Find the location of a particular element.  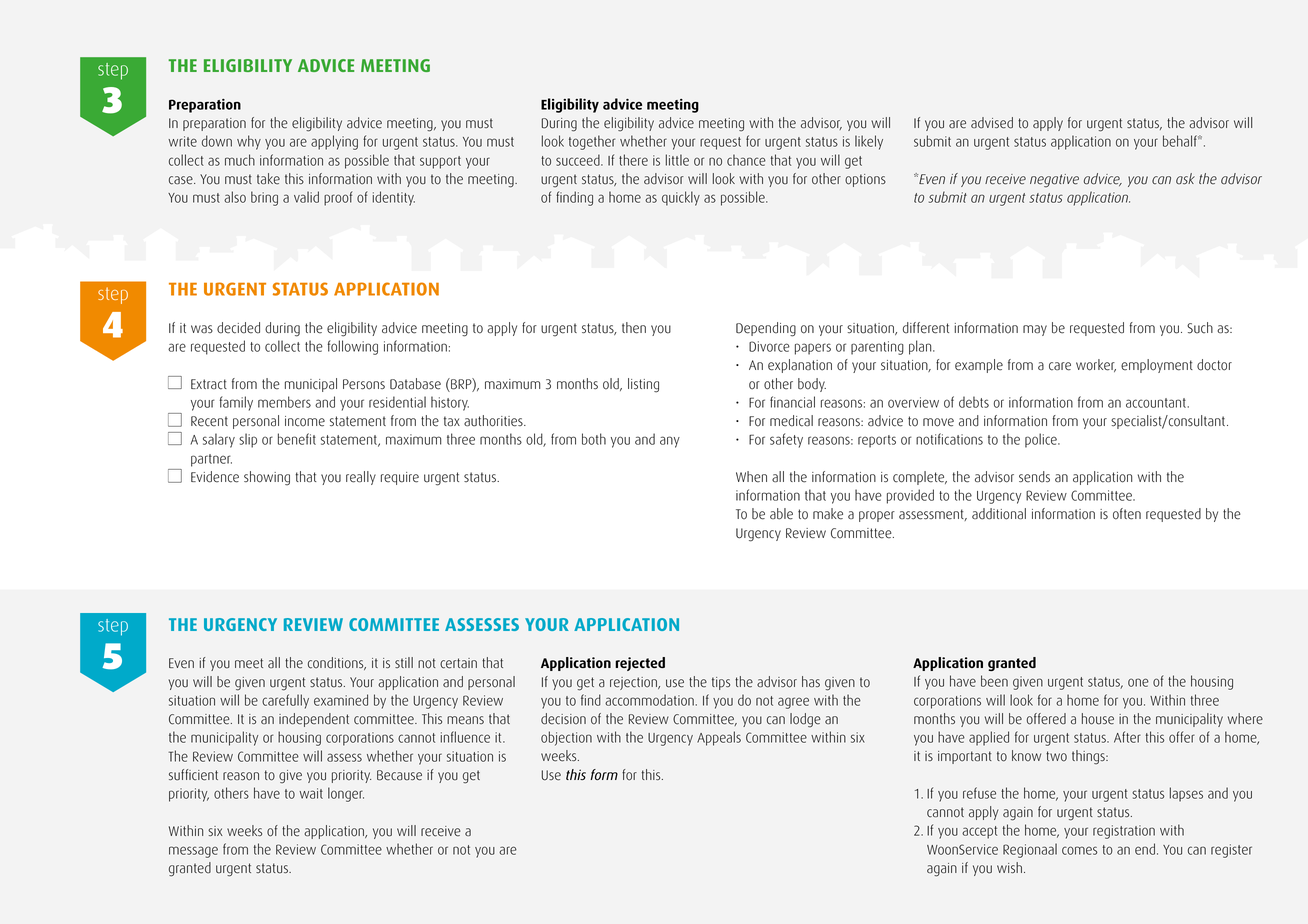

chance is located at coordinates (746, 160).
